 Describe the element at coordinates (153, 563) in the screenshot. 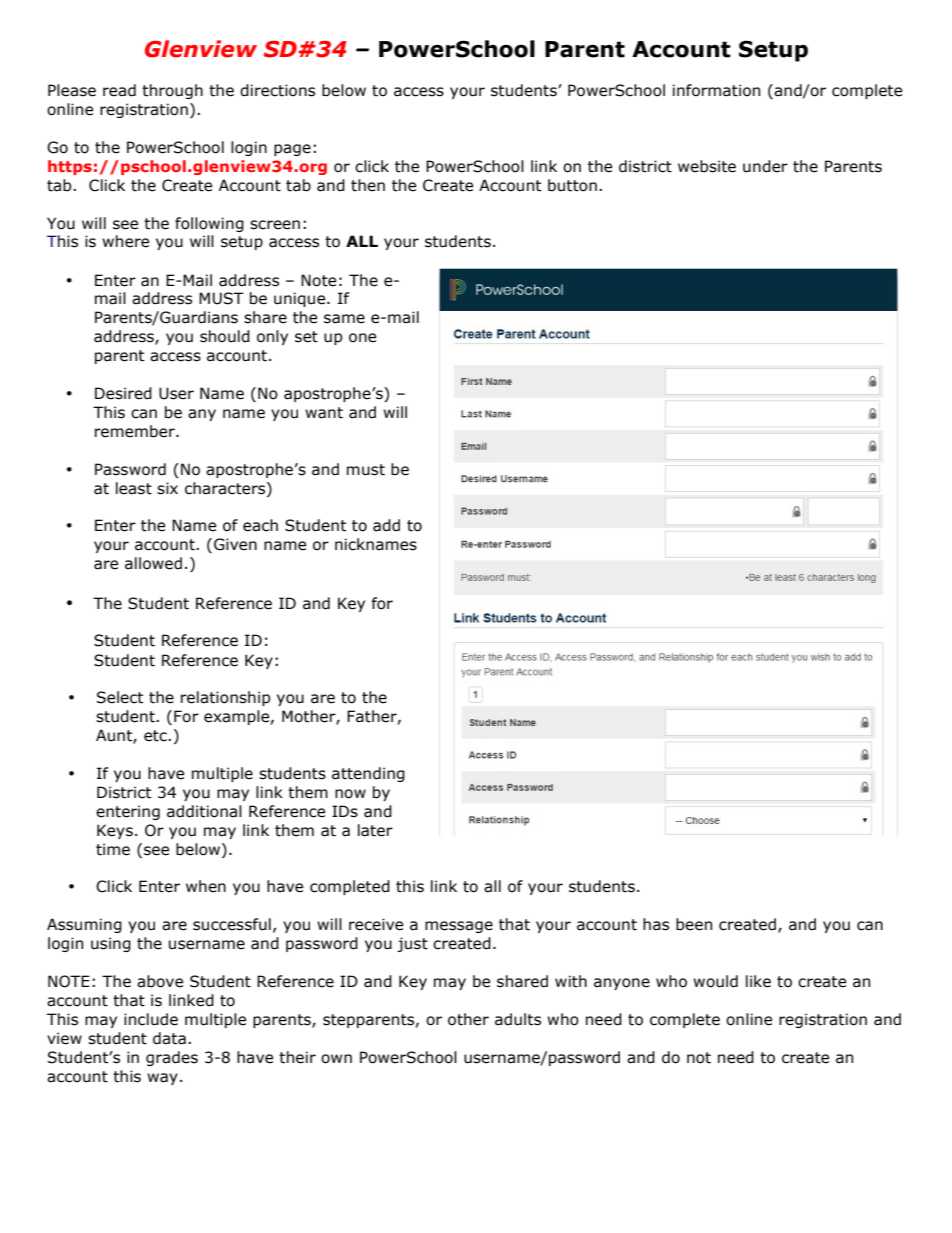

I see `allowed` at that location.
